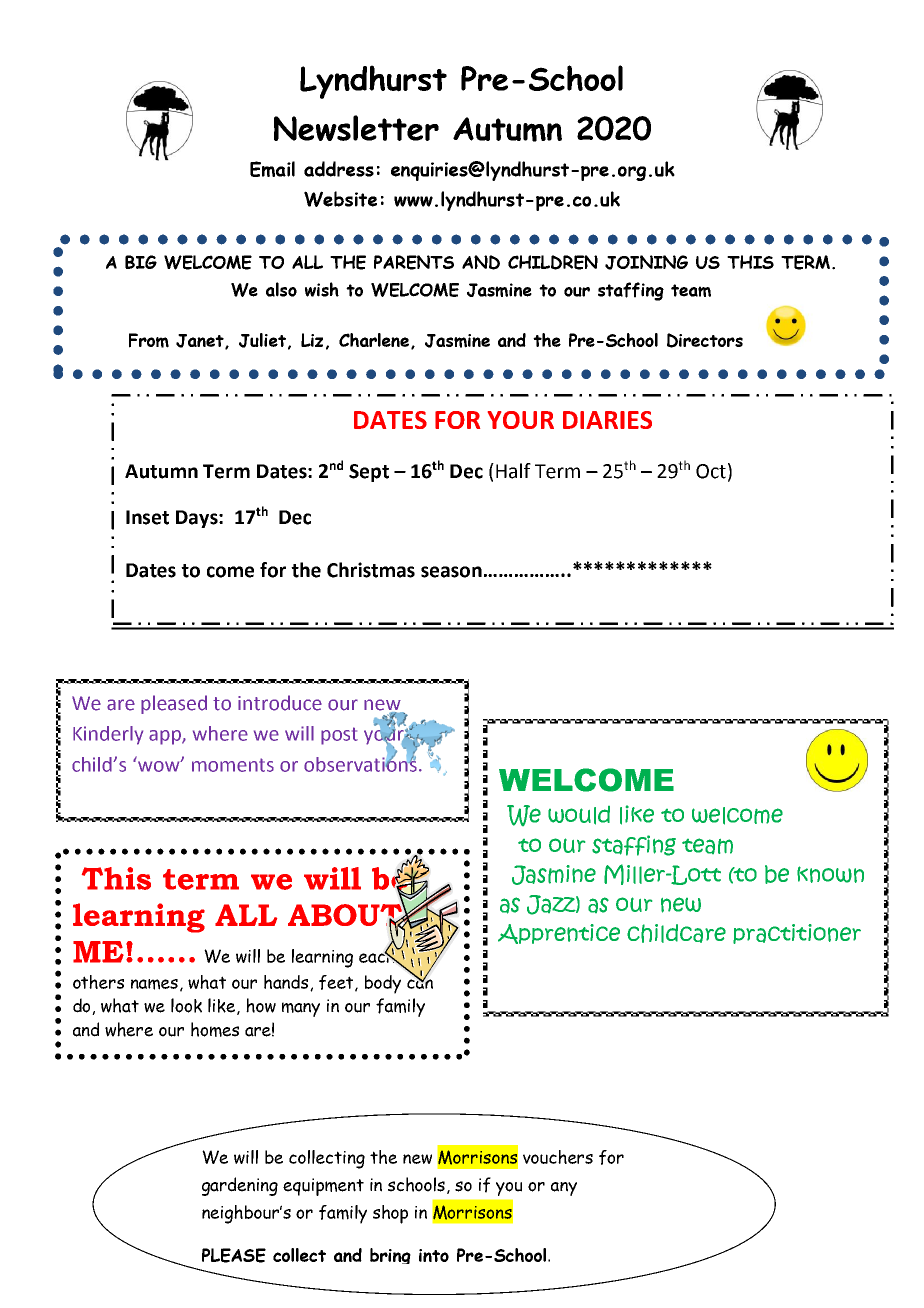 The image size is (924, 1308). What do you see at coordinates (240, 1186) in the screenshot?
I see `gardening` at bounding box center [240, 1186].
